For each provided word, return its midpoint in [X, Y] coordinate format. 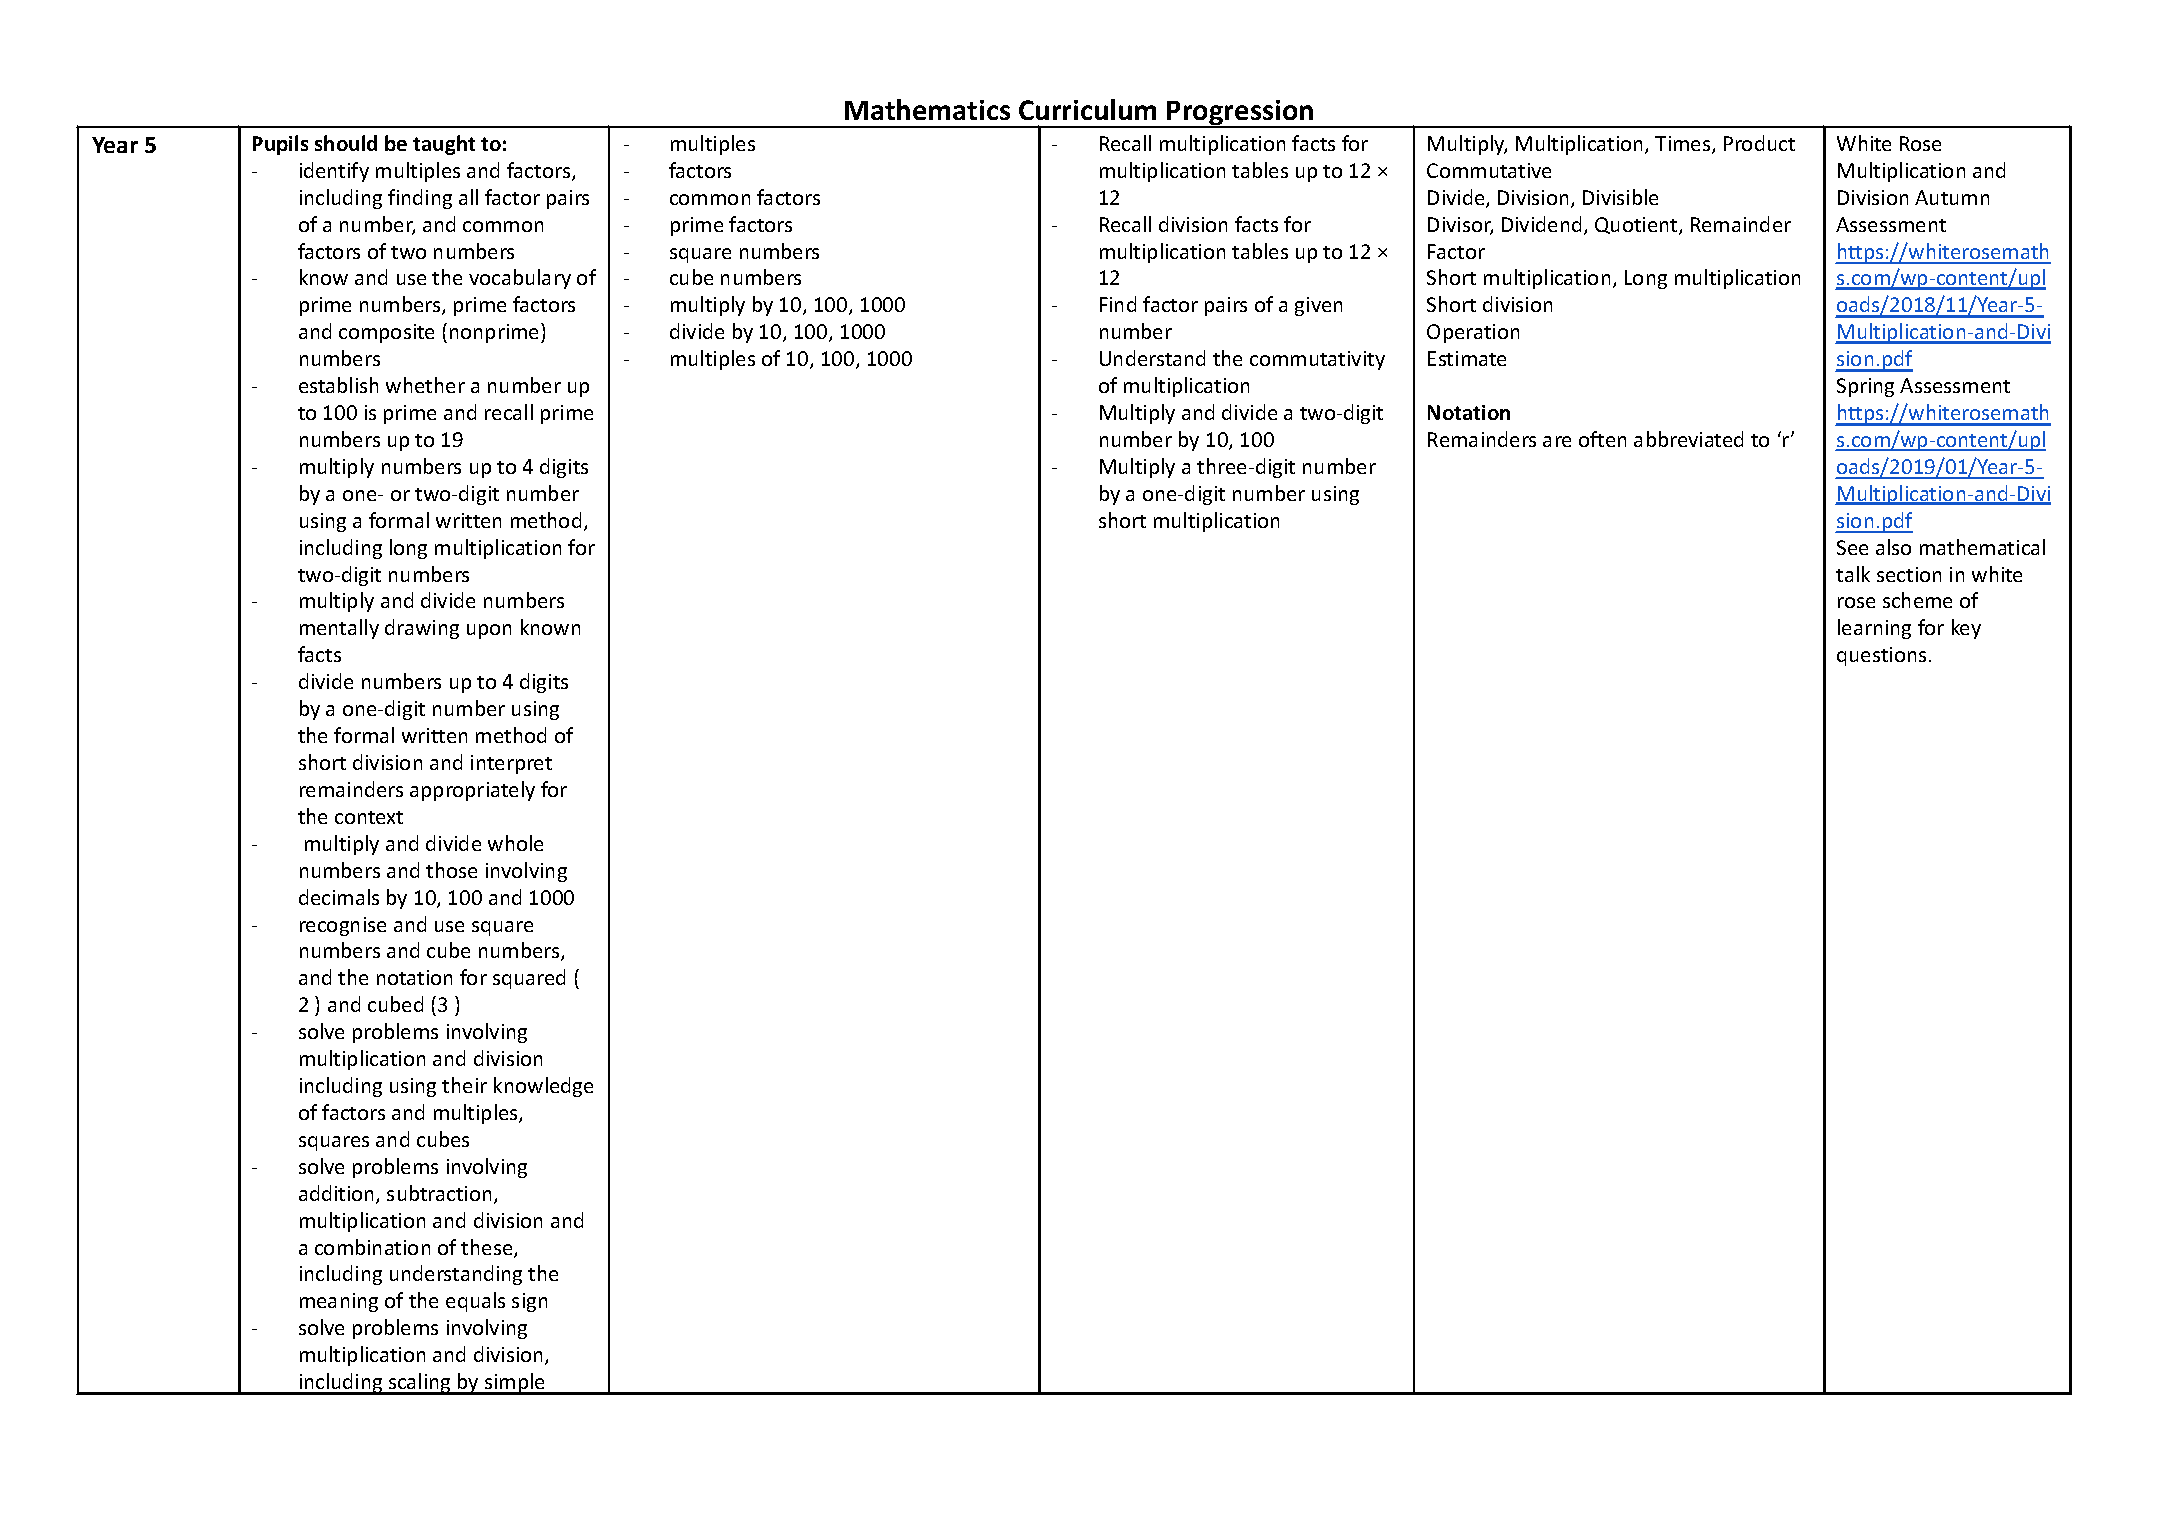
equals [475, 1302]
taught [444, 145]
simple [515, 1384]
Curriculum [1087, 109]
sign [529, 1302]
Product [1759, 143]
